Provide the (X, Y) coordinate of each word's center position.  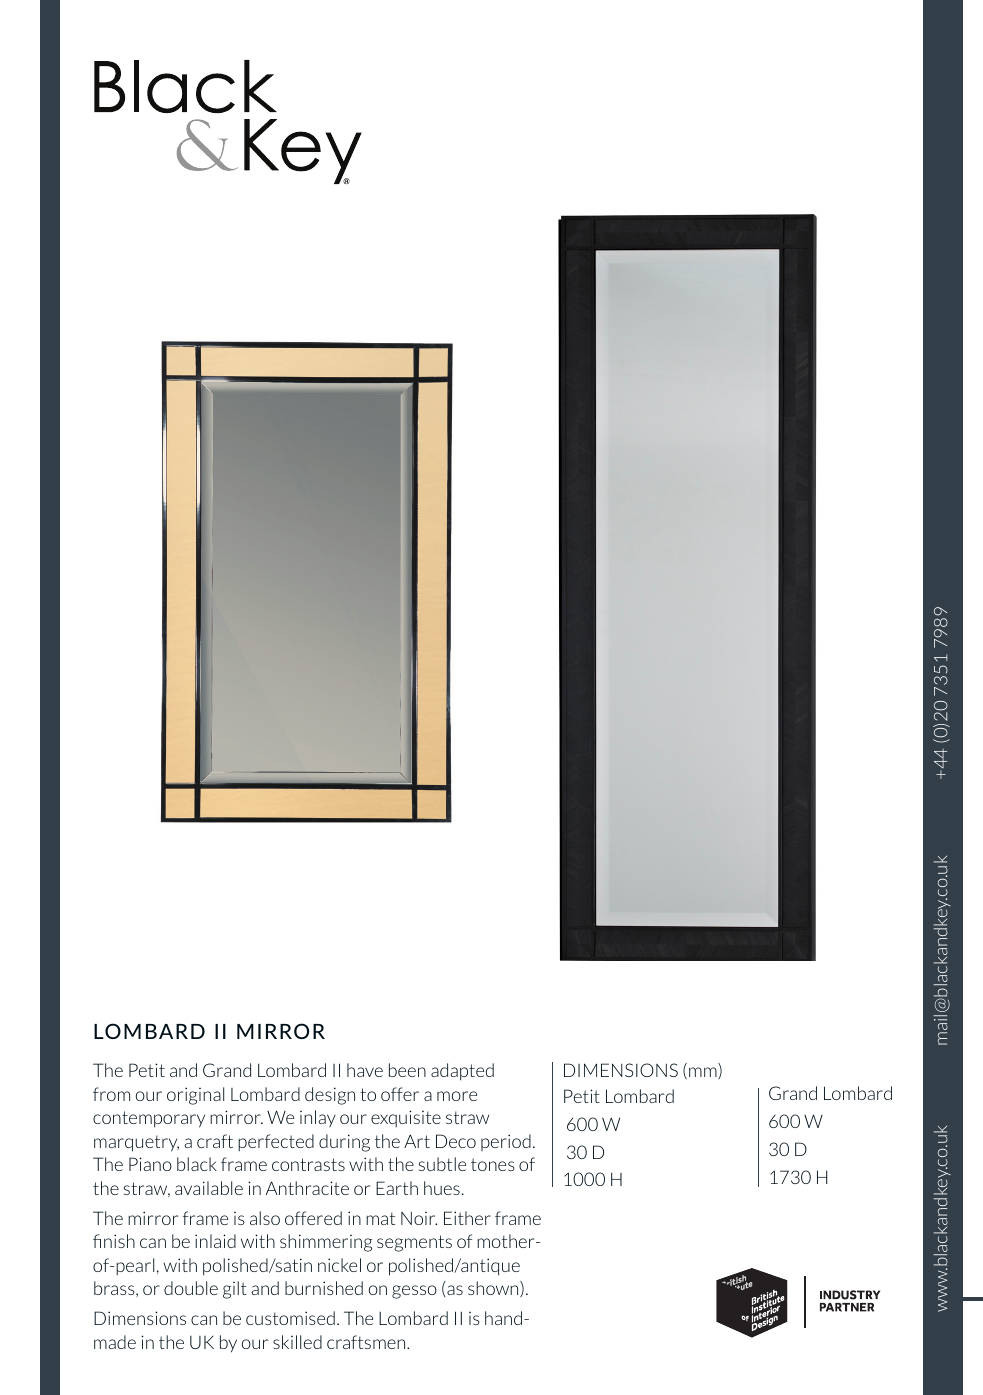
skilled (297, 1342)
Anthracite (307, 1188)
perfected (276, 1142)
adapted (462, 1072)
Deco (456, 1141)
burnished (324, 1288)
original (195, 1096)
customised (290, 1318)
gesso (414, 1292)
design (330, 1096)
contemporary (149, 1119)
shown (494, 1289)
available (209, 1188)
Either (467, 1218)
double (191, 1288)
